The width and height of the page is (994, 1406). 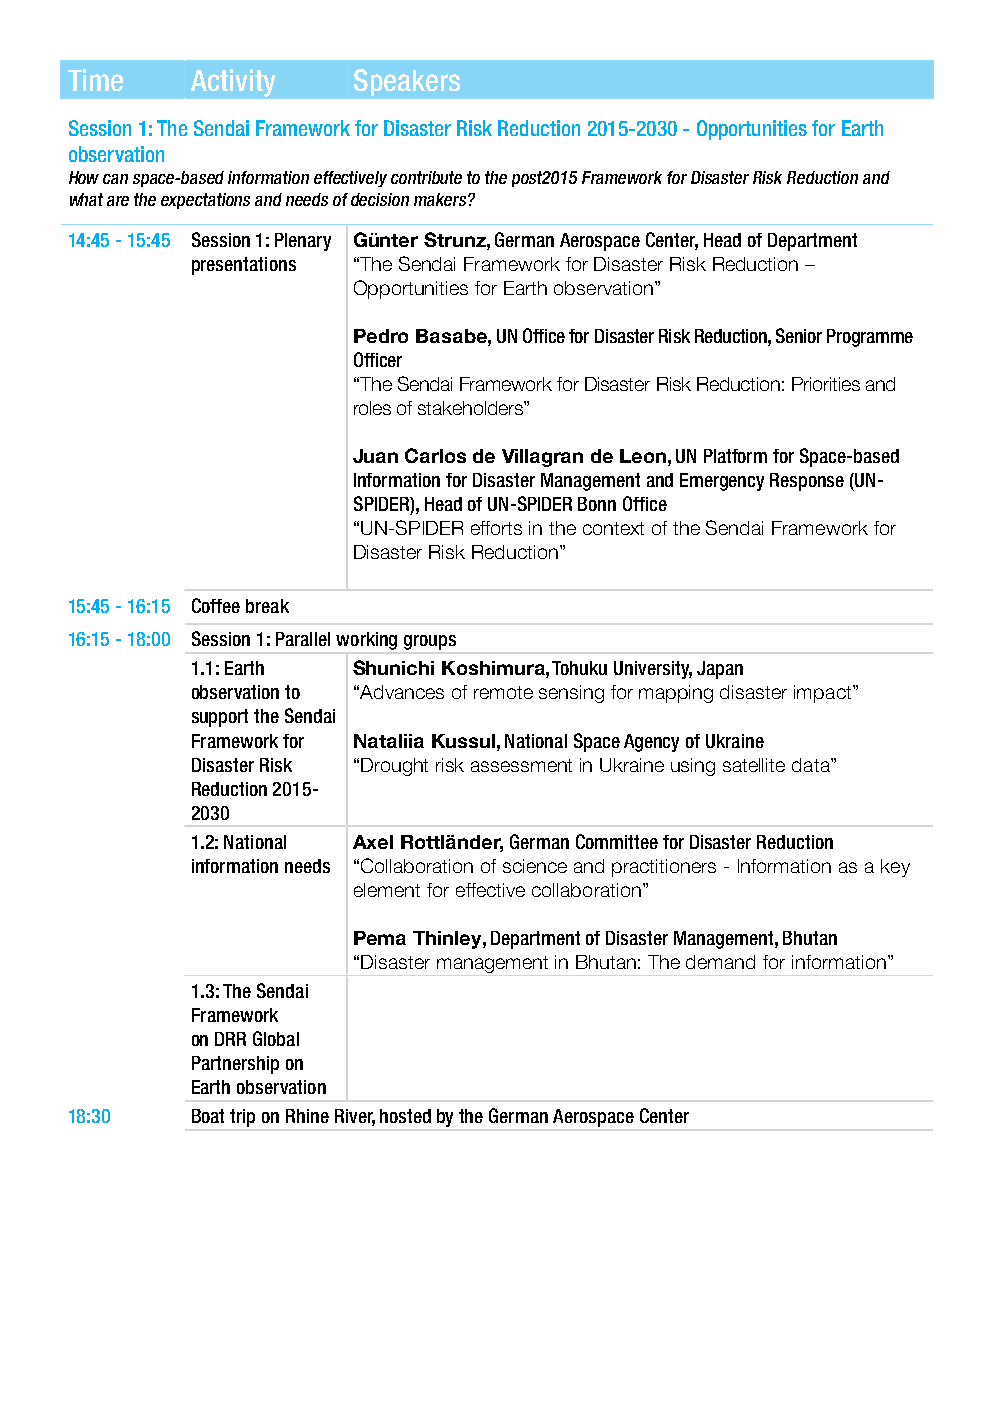 What do you see at coordinates (430, 642) in the page?
I see `groups` at bounding box center [430, 642].
